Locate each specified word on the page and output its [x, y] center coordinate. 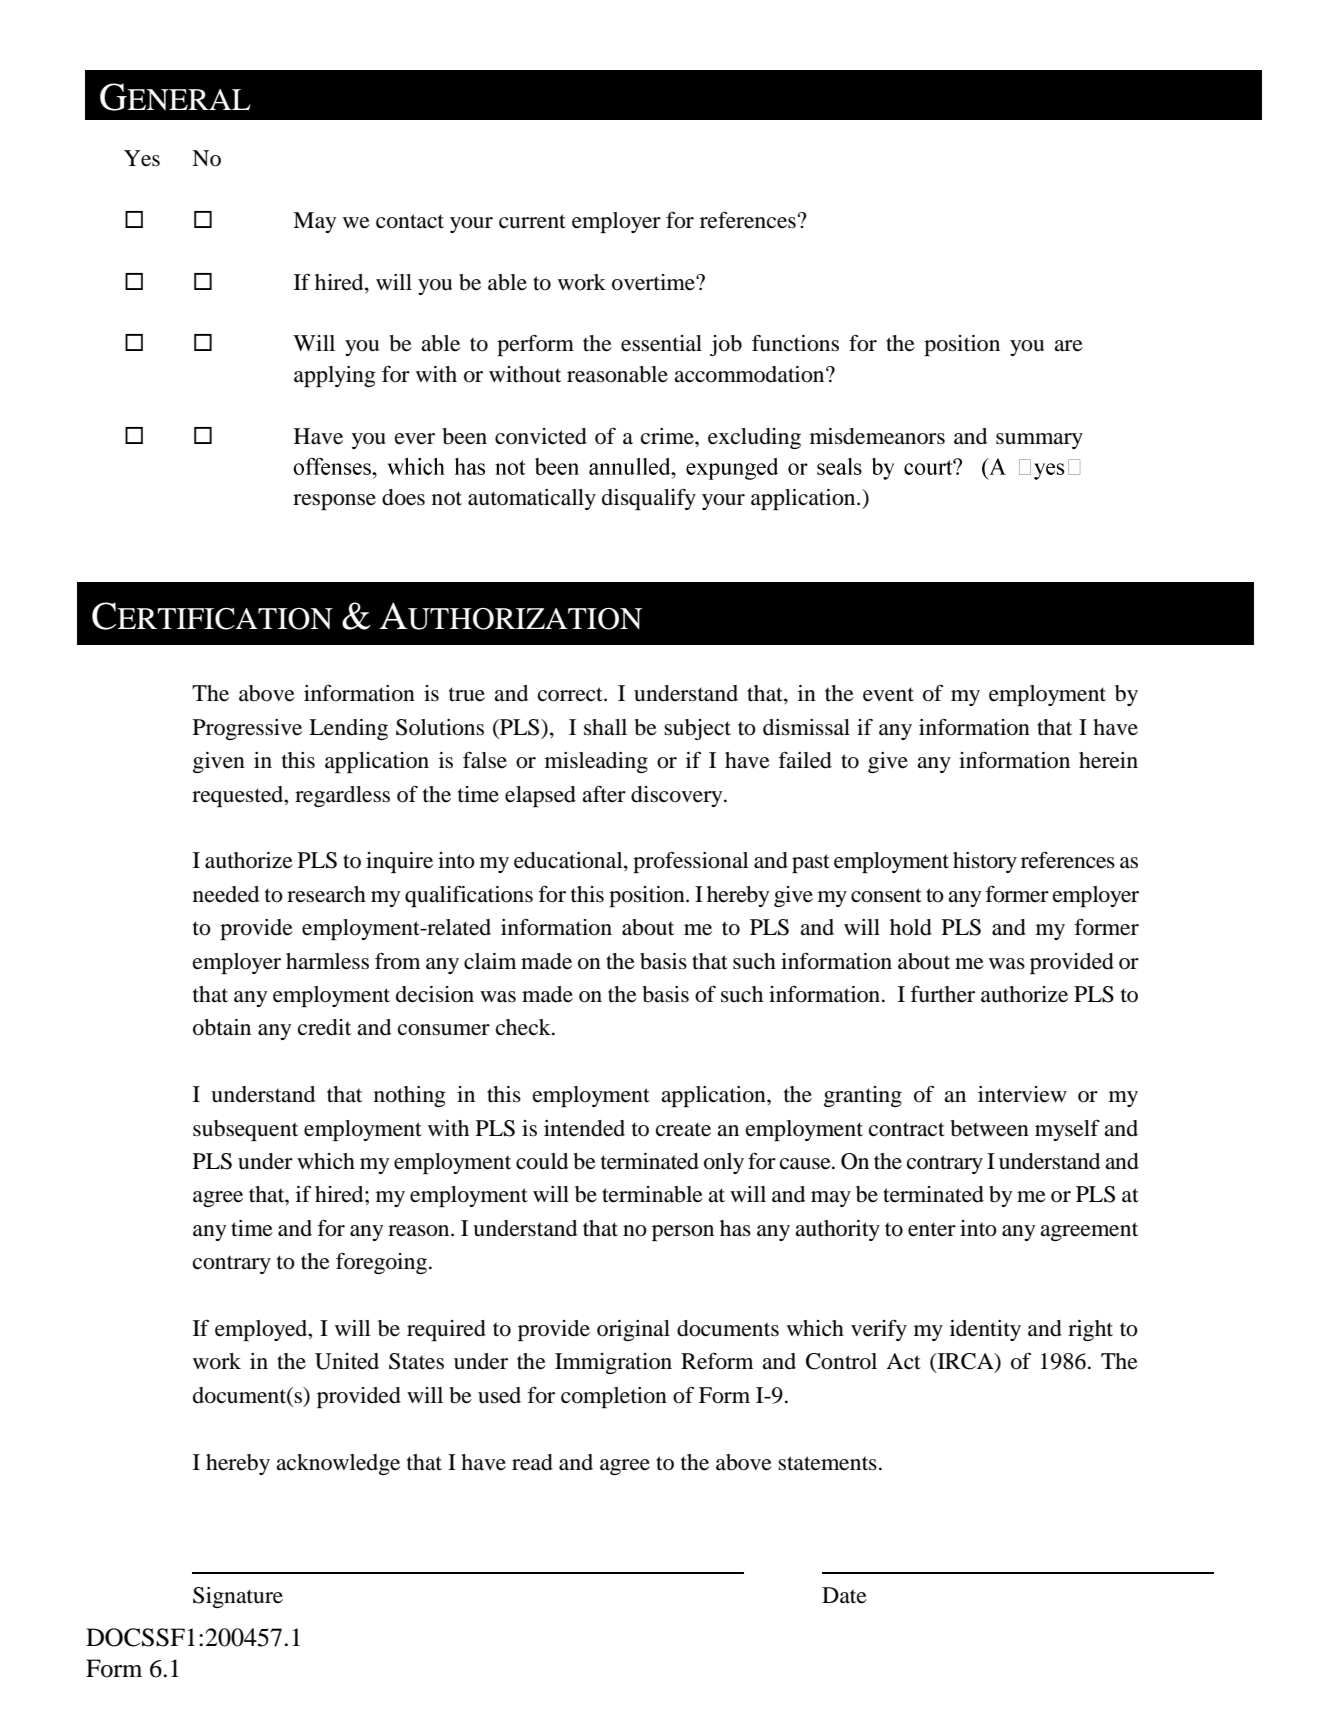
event [888, 694]
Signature [238, 1597]
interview [1022, 1094]
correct [571, 694]
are [1068, 346]
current [532, 221]
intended [584, 1128]
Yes [142, 158]
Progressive [247, 729]
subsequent [245, 1130]
